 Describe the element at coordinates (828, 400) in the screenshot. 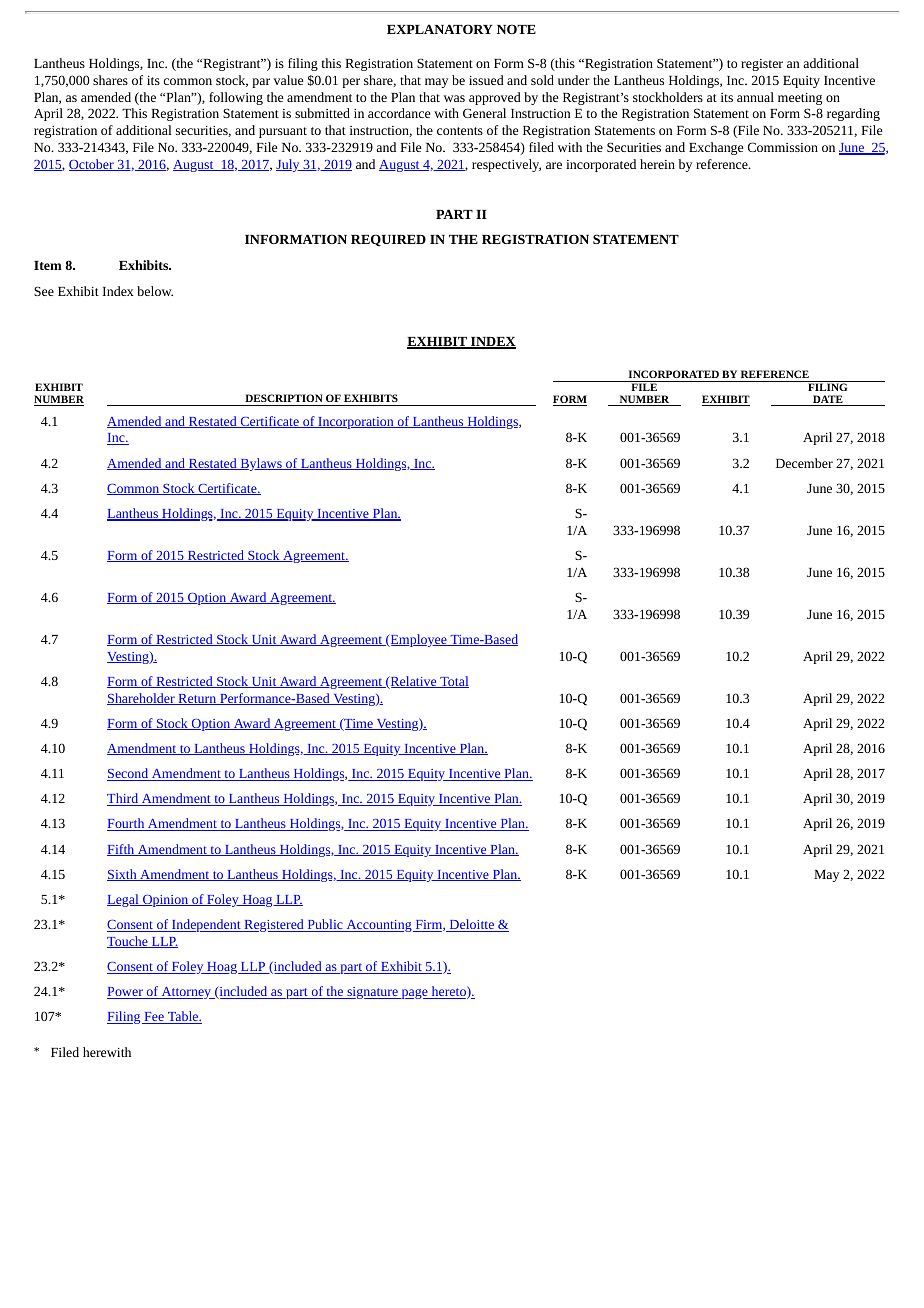

I see `DATE` at that location.
